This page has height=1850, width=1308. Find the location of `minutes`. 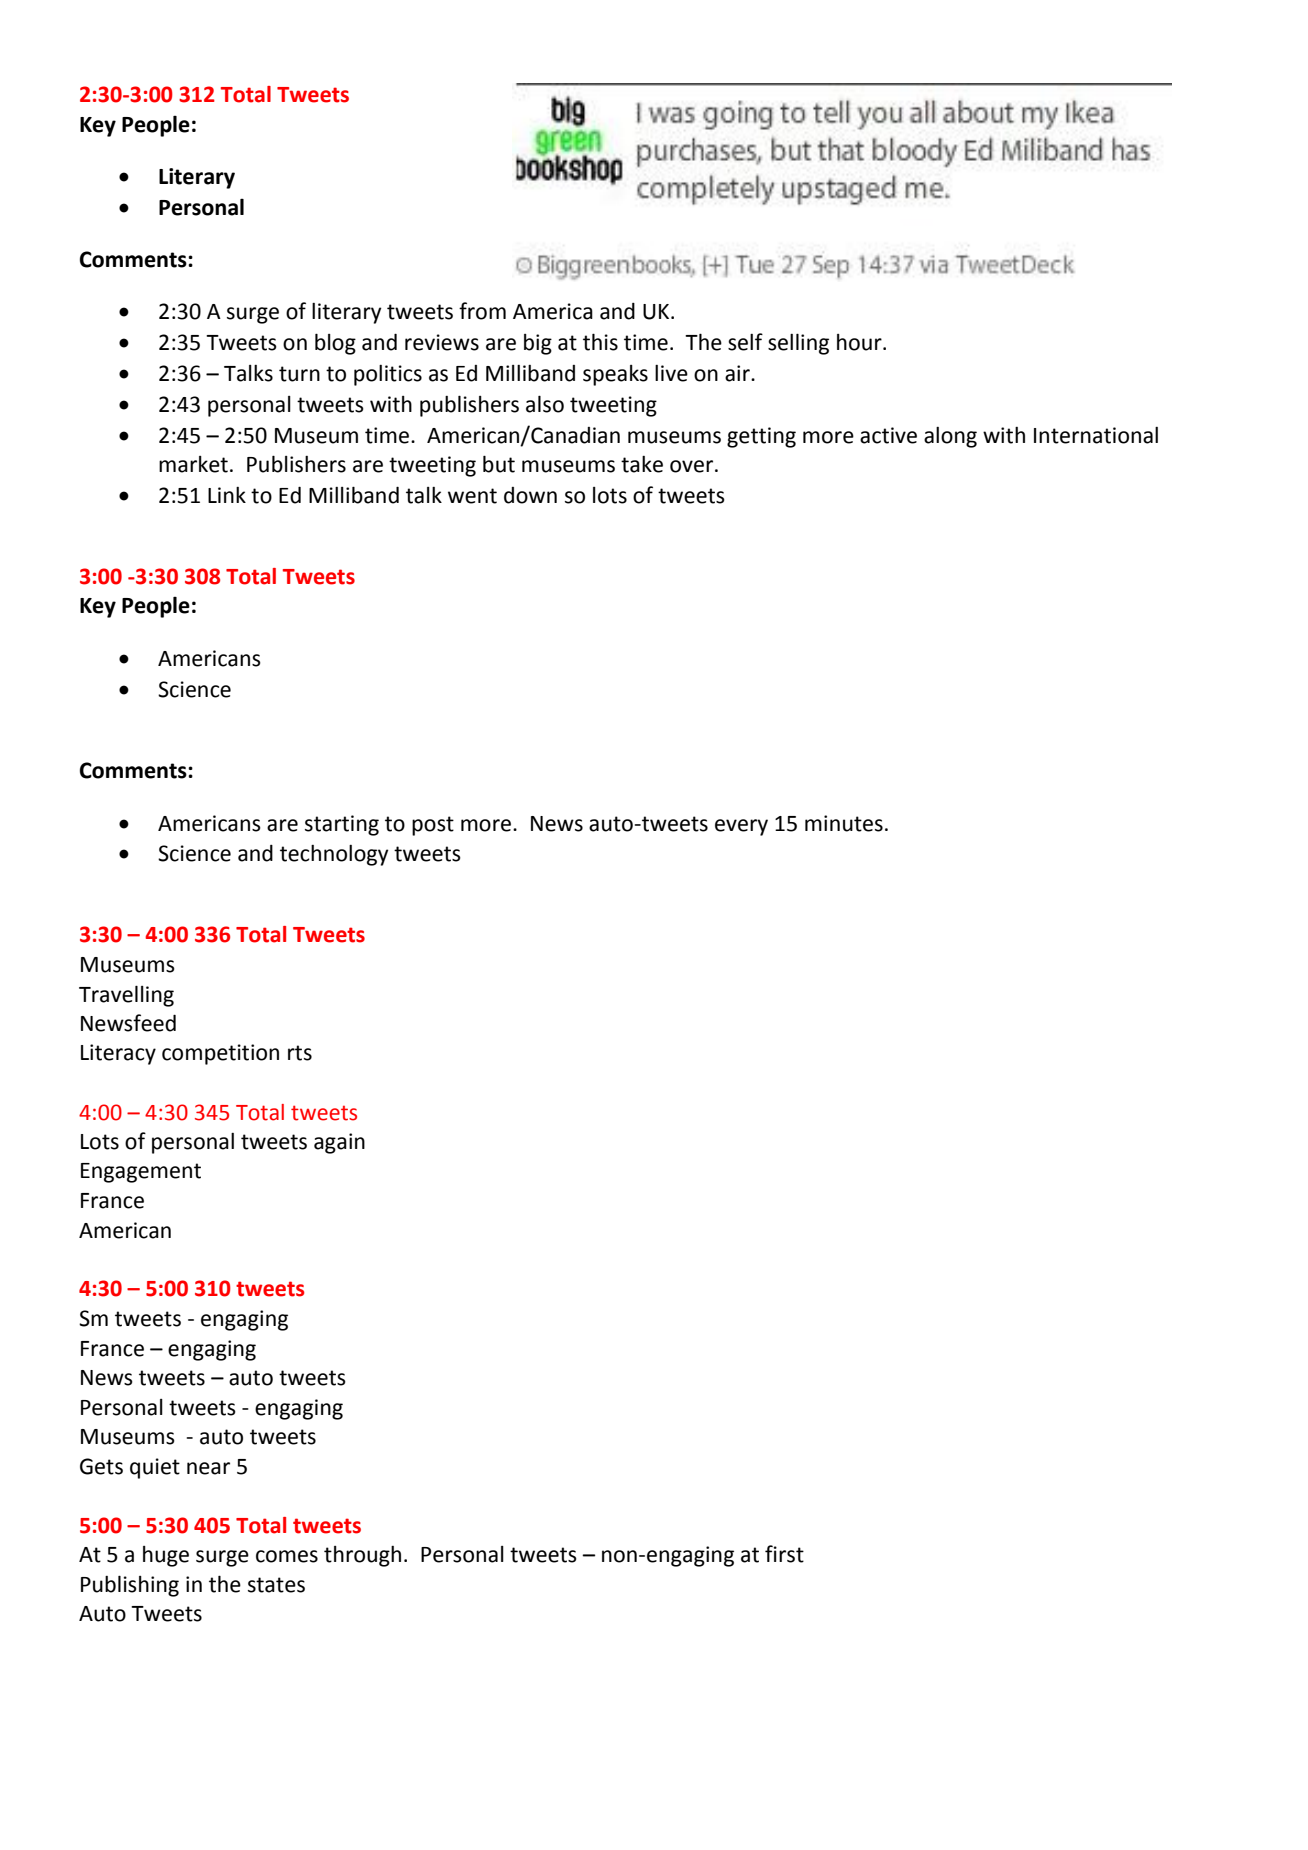

minutes is located at coordinates (844, 823).
